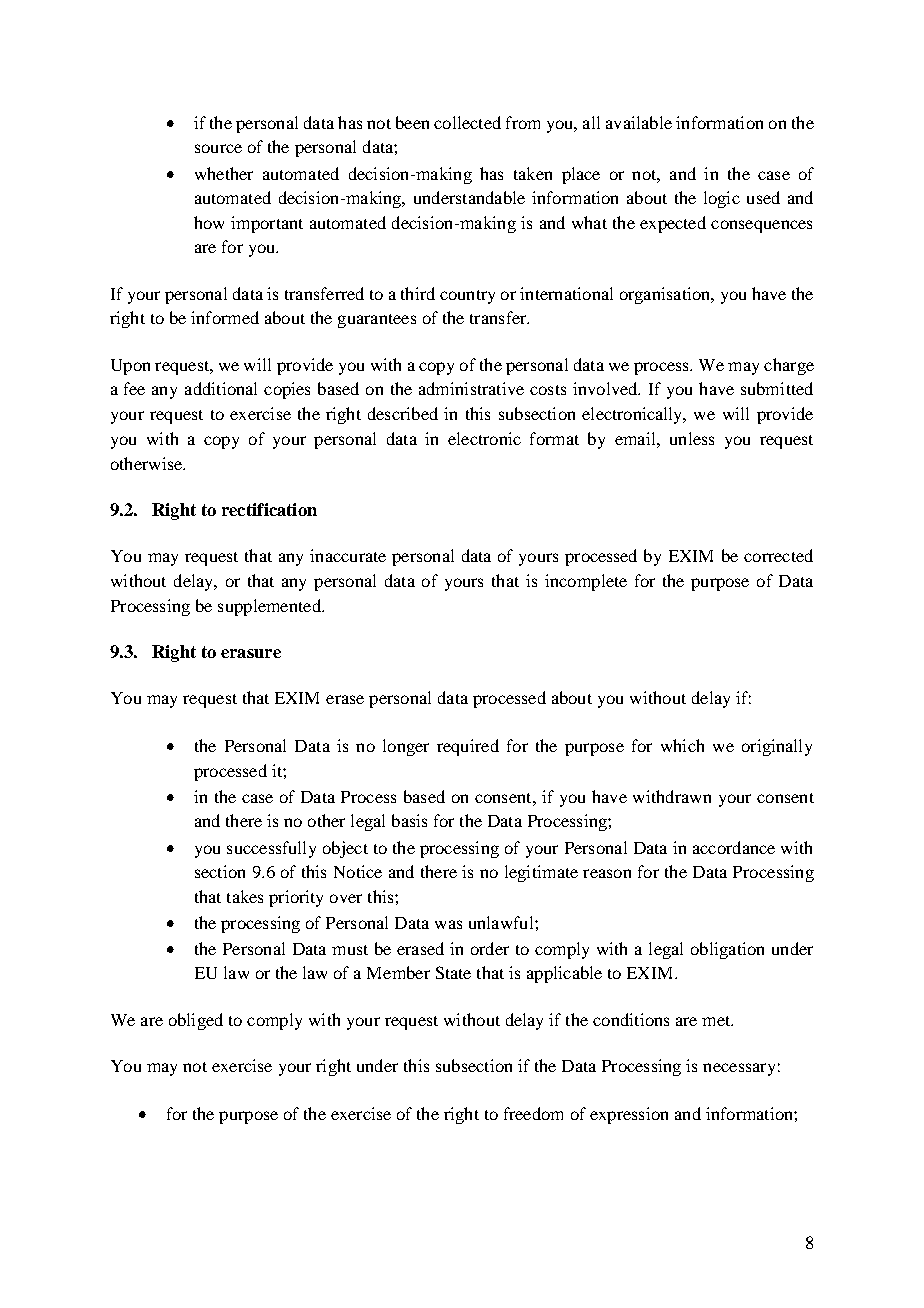 This screenshot has height=1308, width=924. Describe the element at coordinates (533, 1113) in the screenshot. I see `freedom` at that location.
